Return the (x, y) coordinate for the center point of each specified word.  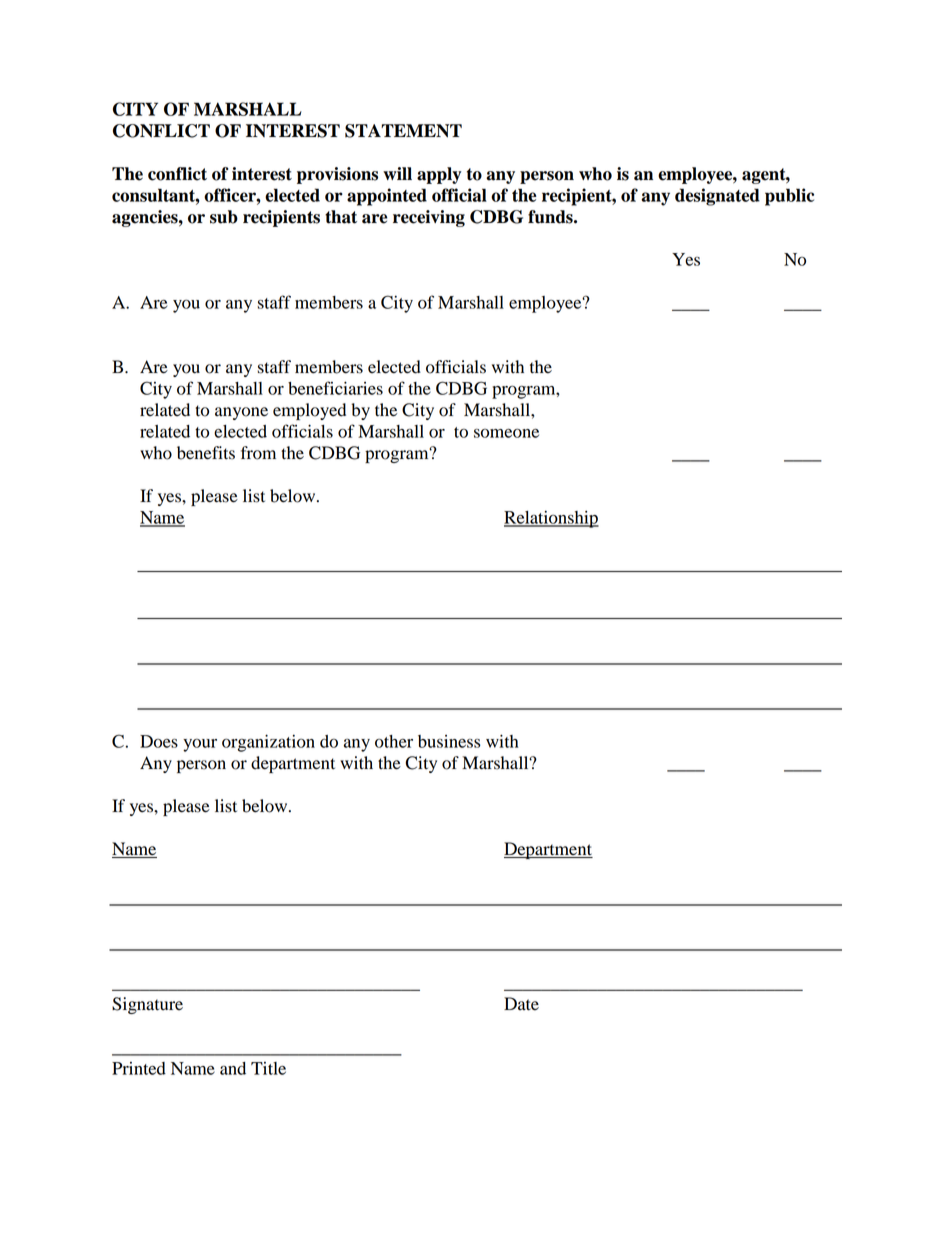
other (394, 741)
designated (717, 197)
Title (268, 1068)
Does (159, 741)
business (449, 741)
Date (521, 1004)
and (233, 1068)
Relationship (551, 519)
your (200, 745)
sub (224, 217)
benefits (206, 453)
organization (268, 743)
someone (506, 433)
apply (439, 175)
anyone (241, 413)
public (789, 197)
